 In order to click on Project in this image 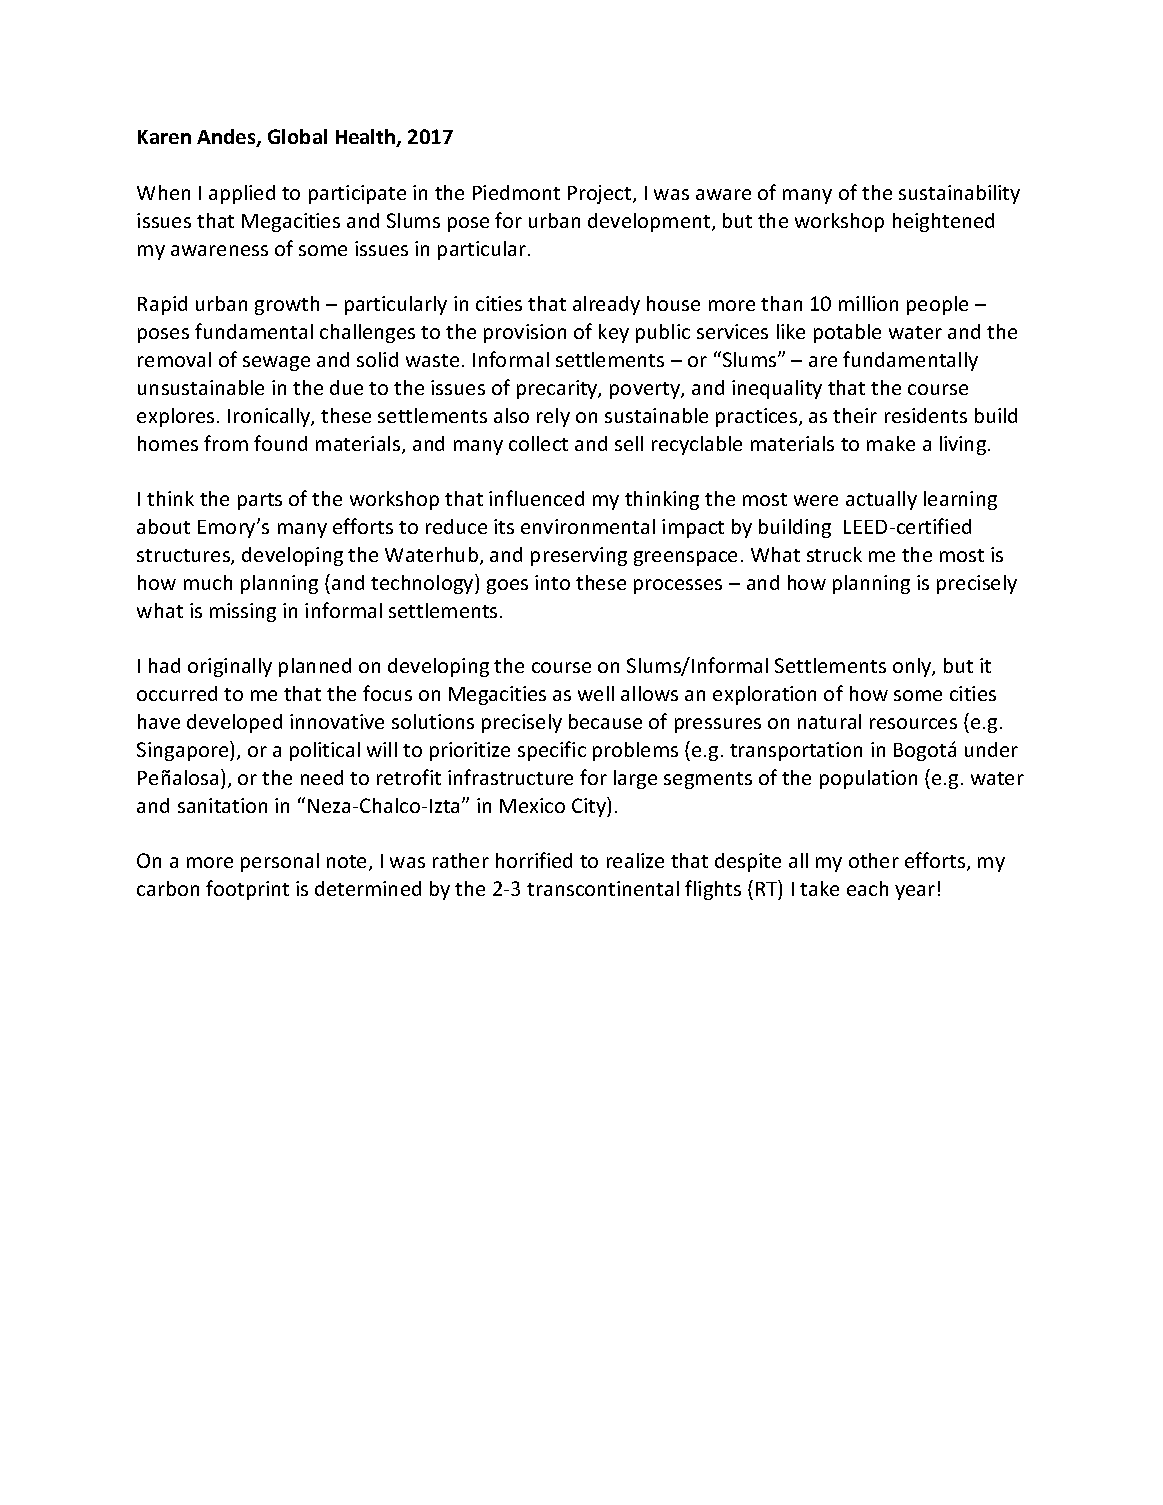, I will do `click(601, 194)`.
